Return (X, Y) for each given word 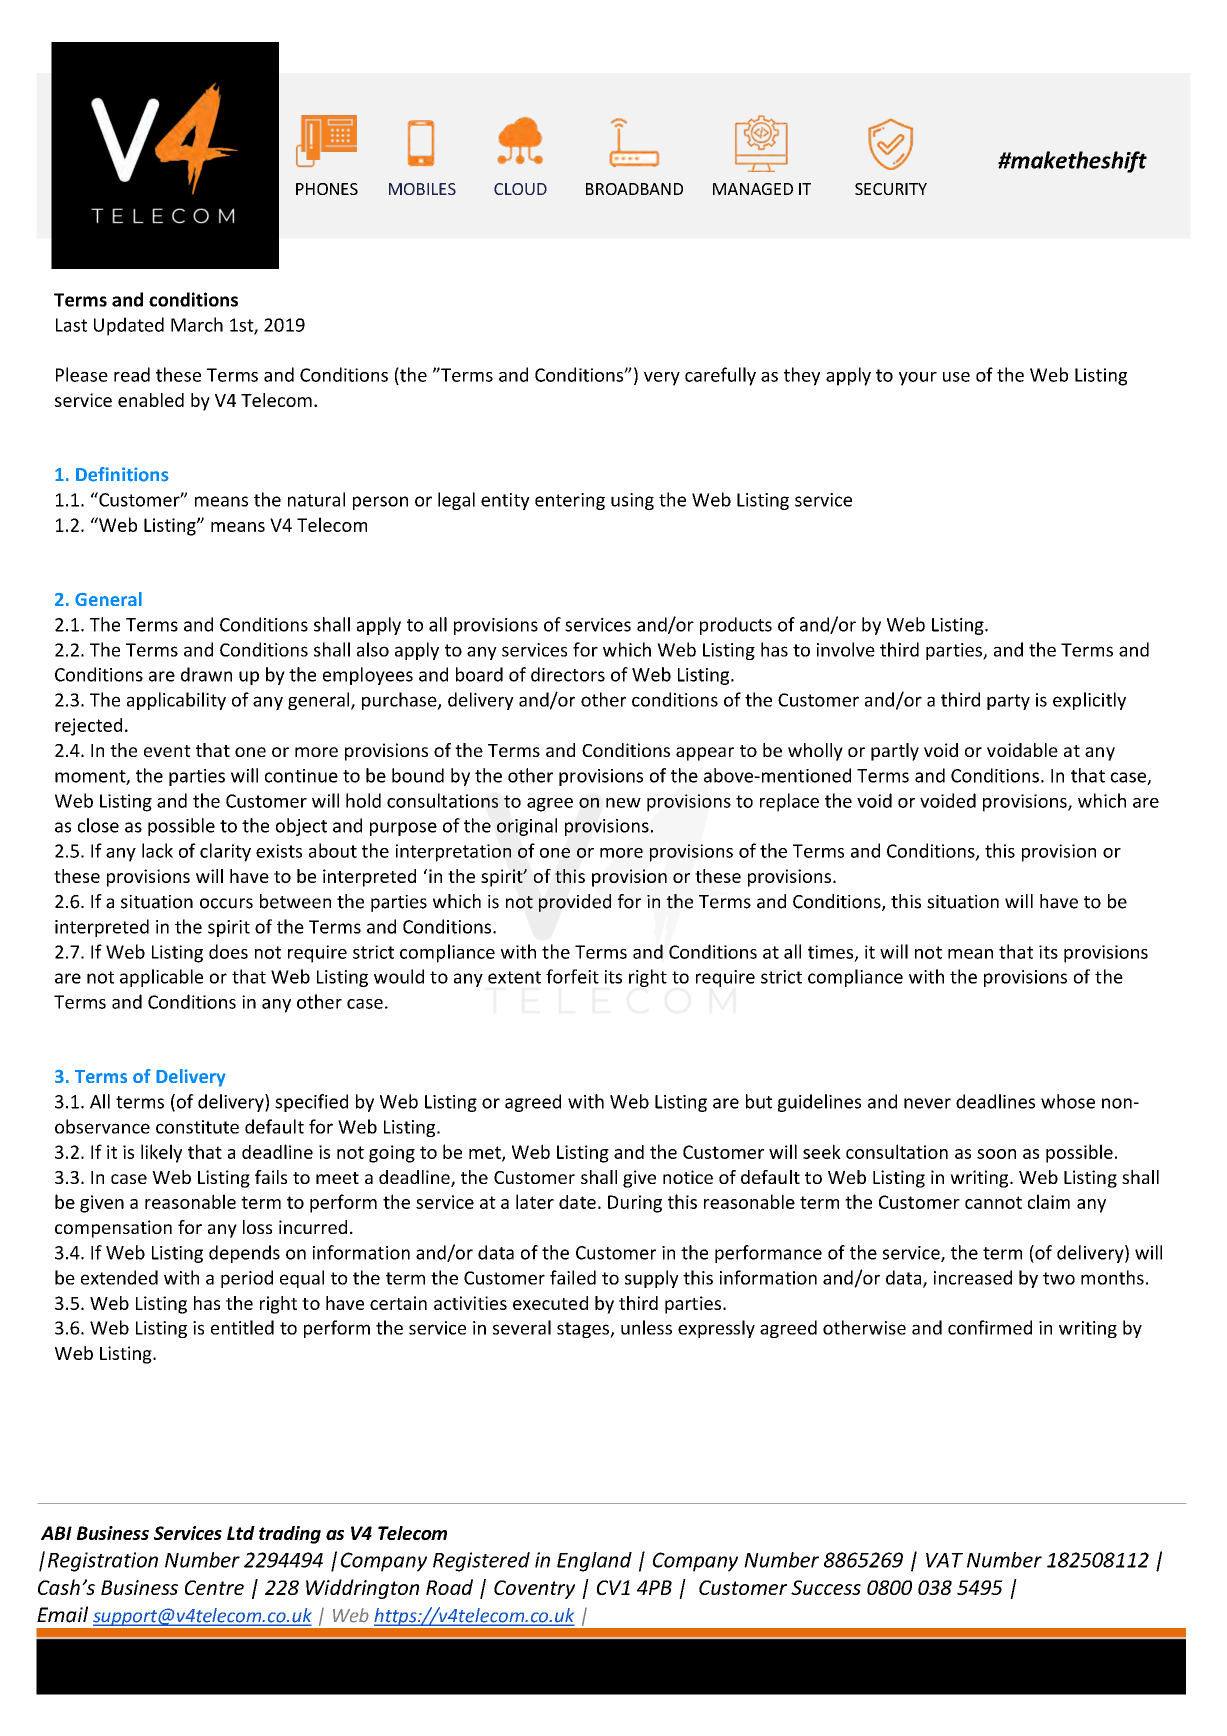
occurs (226, 903)
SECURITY (891, 189)
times (832, 953)
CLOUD (520, 189)
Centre (214, 1587)
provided (575, 903)
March (197, 324)
